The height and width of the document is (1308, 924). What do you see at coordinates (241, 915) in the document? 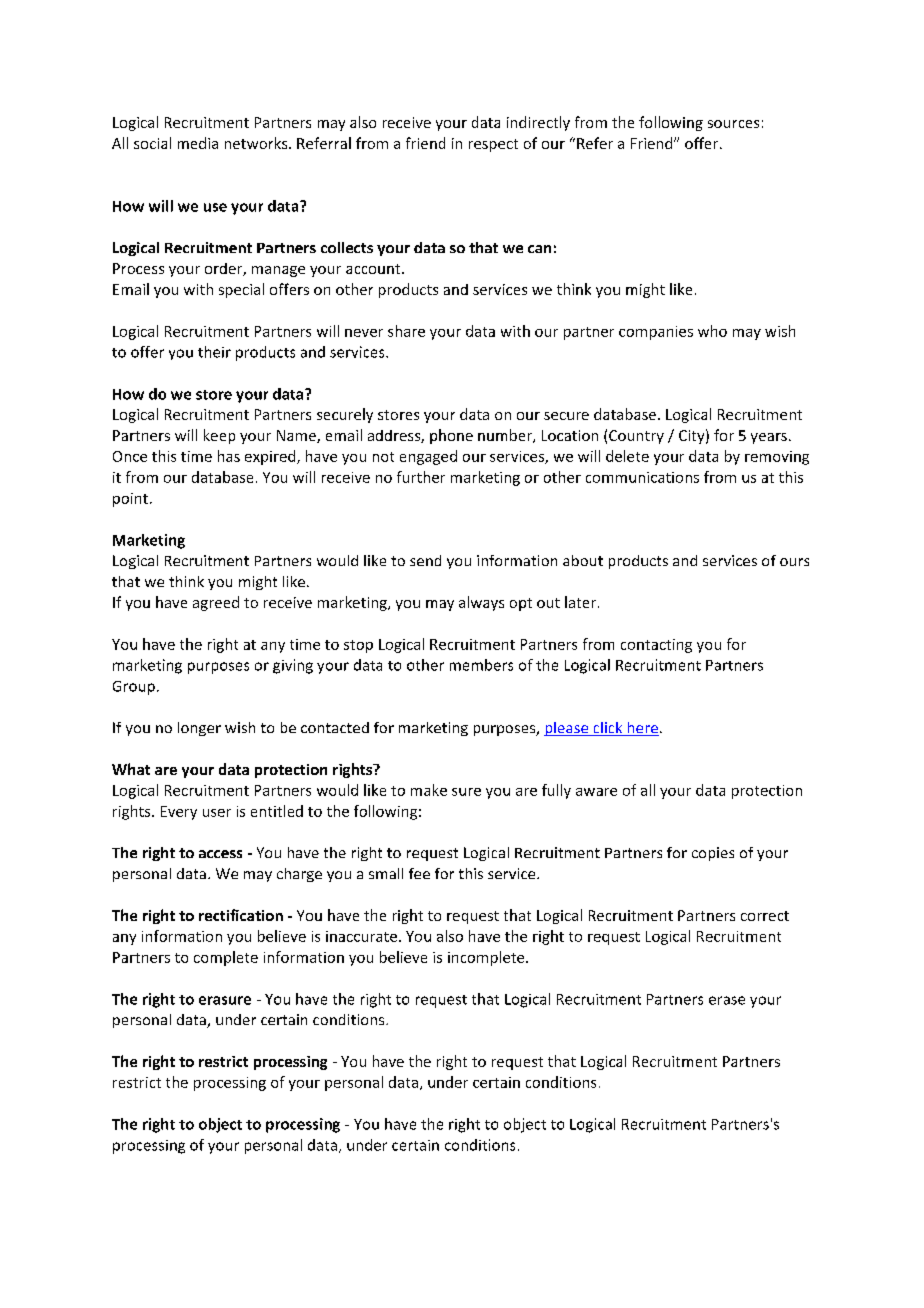
I see `rectification` at bounding box center [241, 915].
